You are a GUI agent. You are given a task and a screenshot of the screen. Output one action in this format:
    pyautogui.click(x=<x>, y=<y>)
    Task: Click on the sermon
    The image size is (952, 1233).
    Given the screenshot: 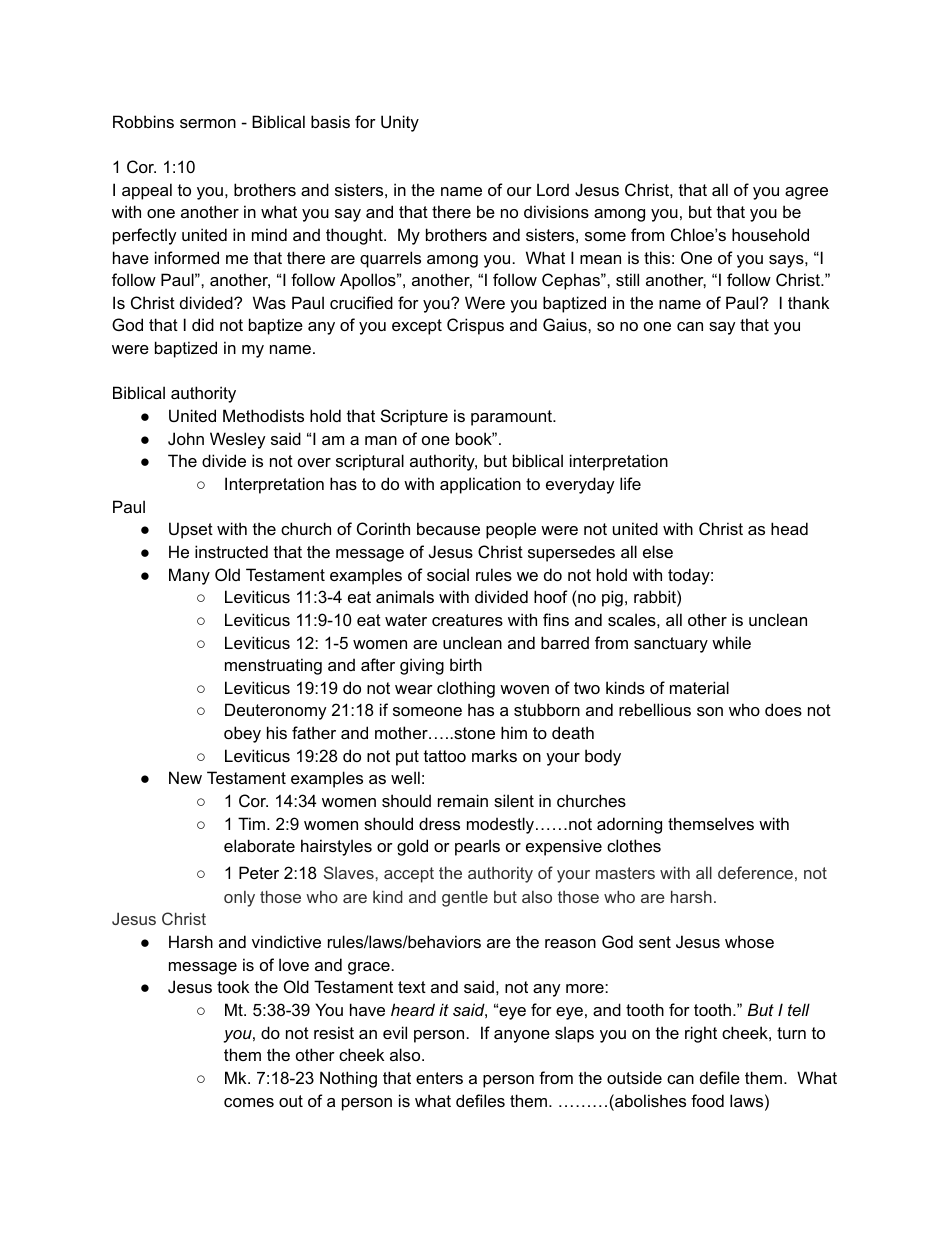 What is the action you would take?
    pyautogui.click(x=208, y=123)
